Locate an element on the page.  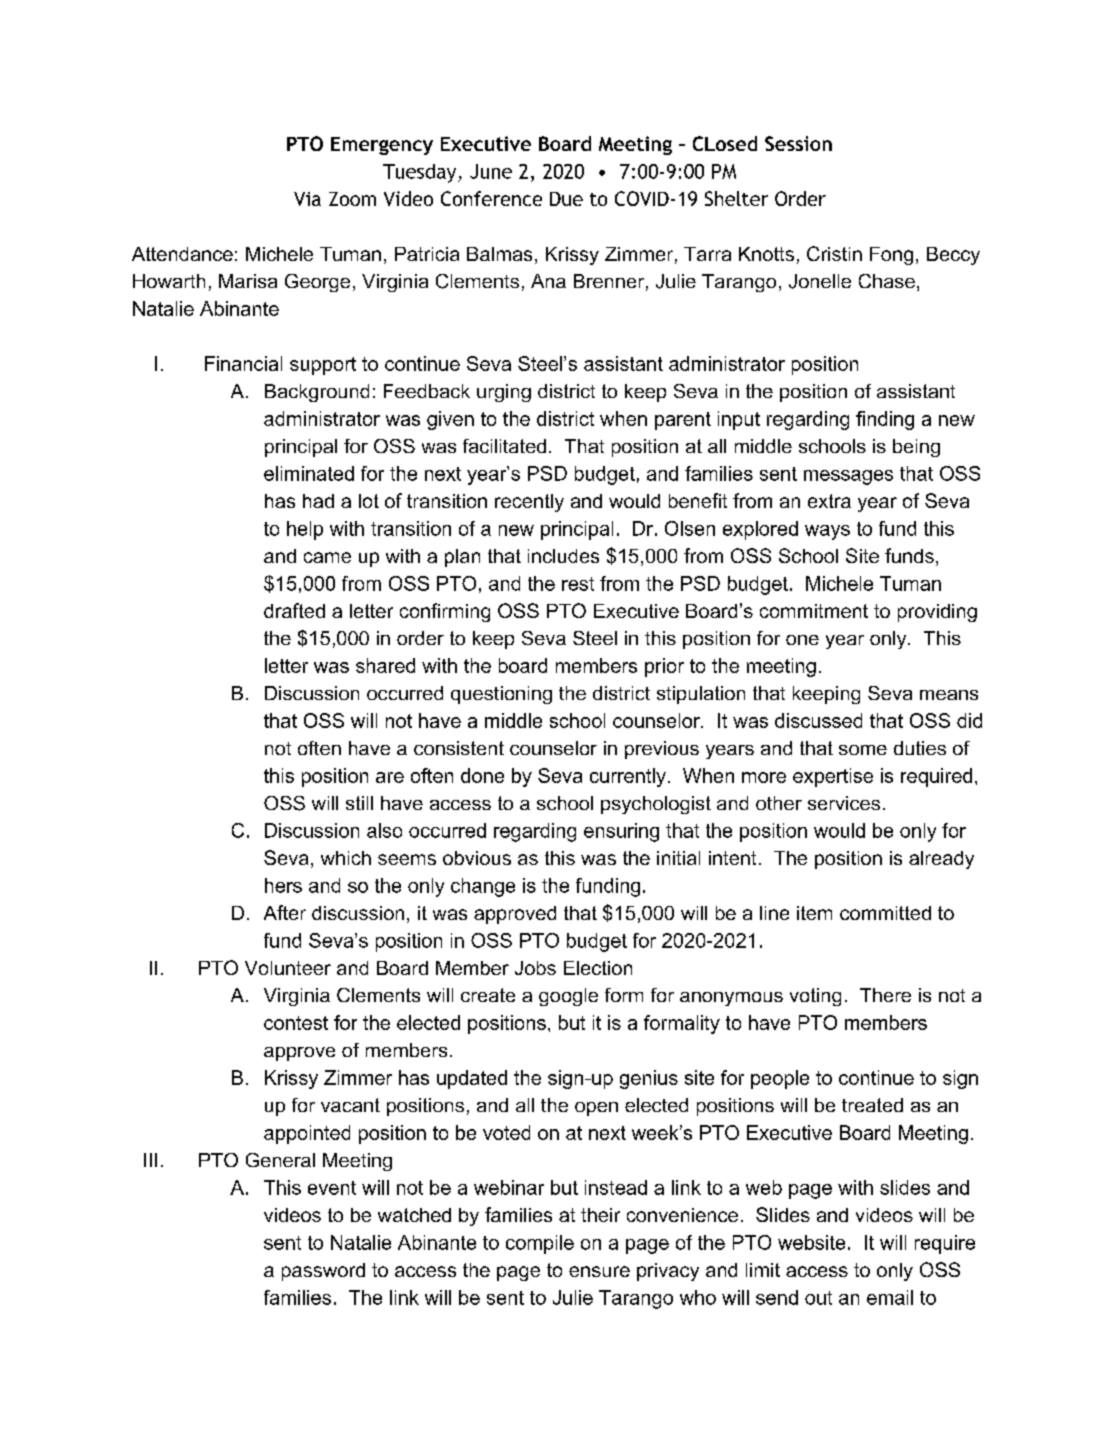
ways is located at coordinates (827, 532).
